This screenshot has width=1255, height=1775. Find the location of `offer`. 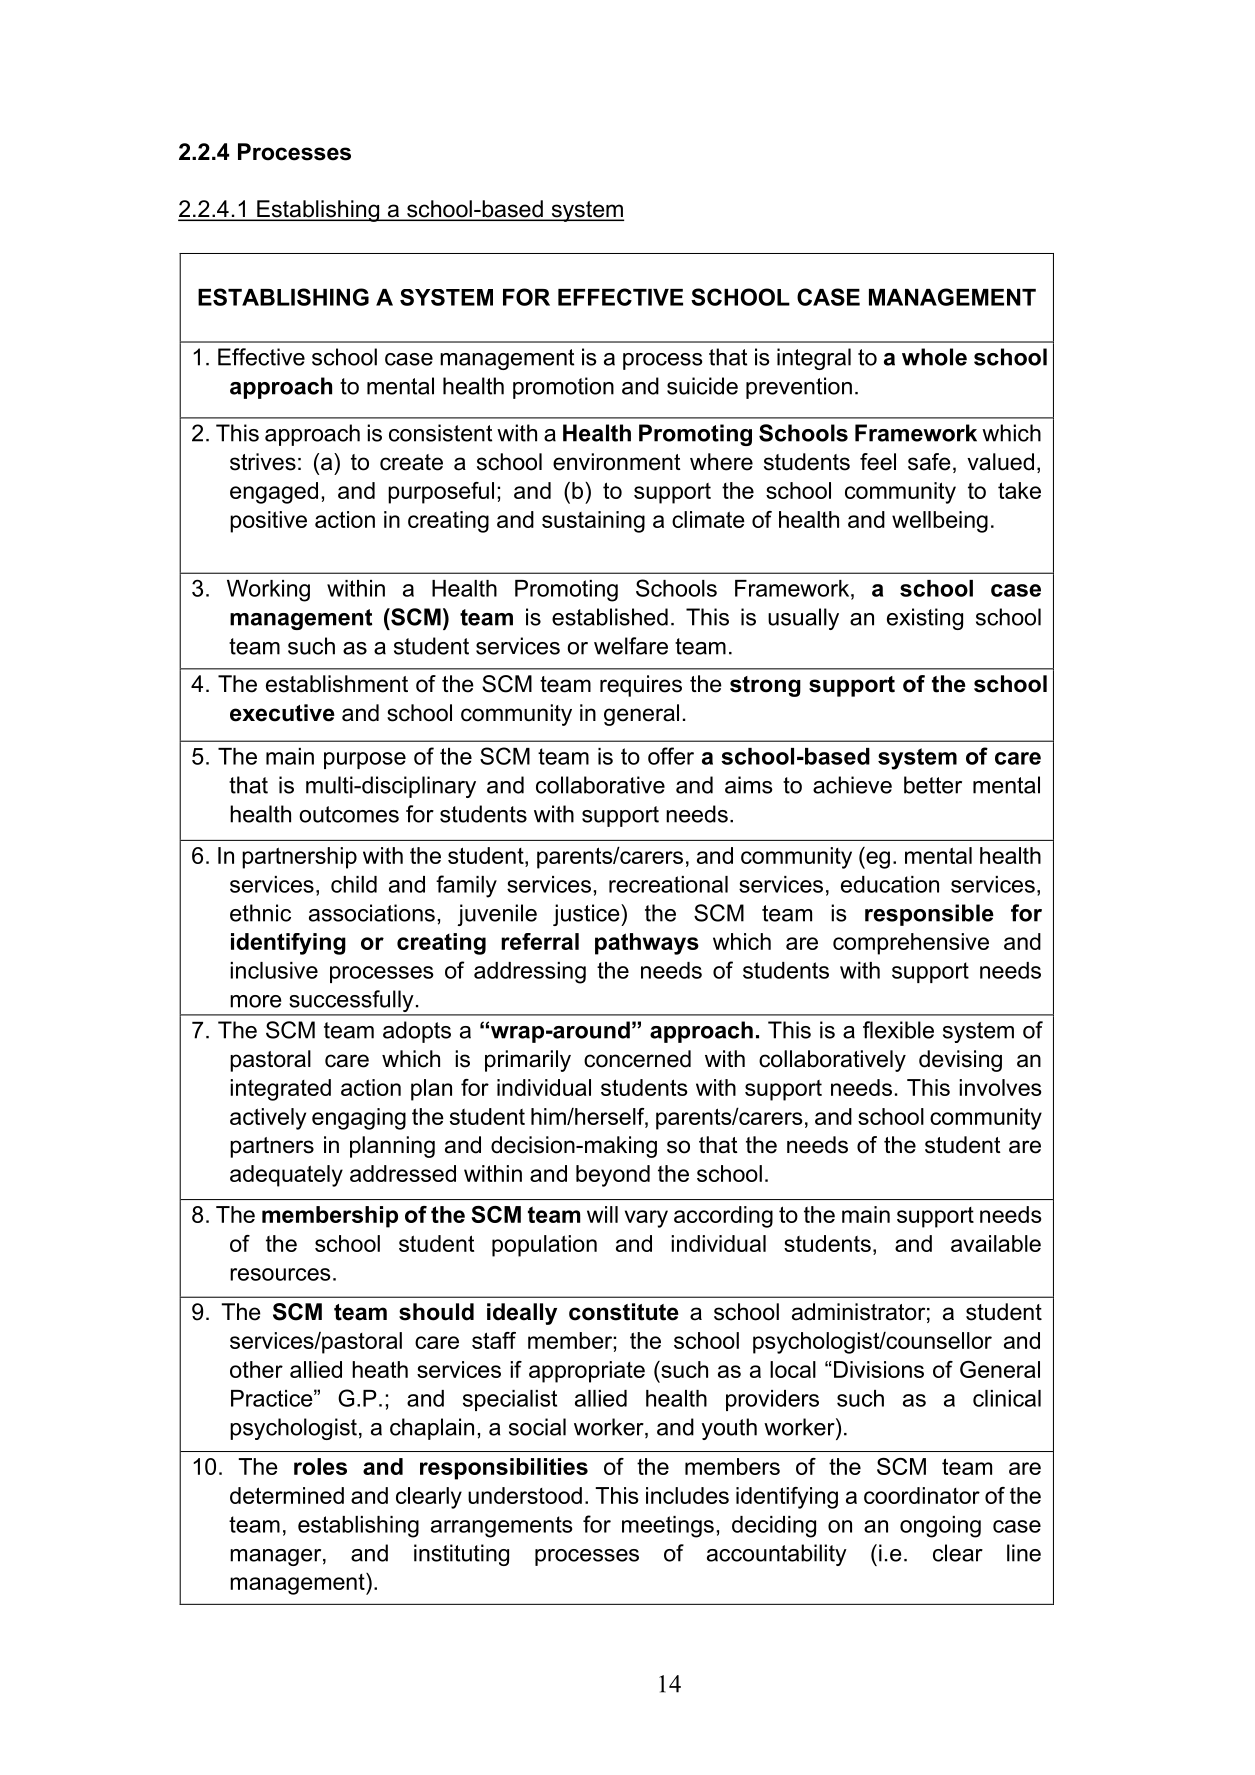

offer is located at coordinates (671, 756).
